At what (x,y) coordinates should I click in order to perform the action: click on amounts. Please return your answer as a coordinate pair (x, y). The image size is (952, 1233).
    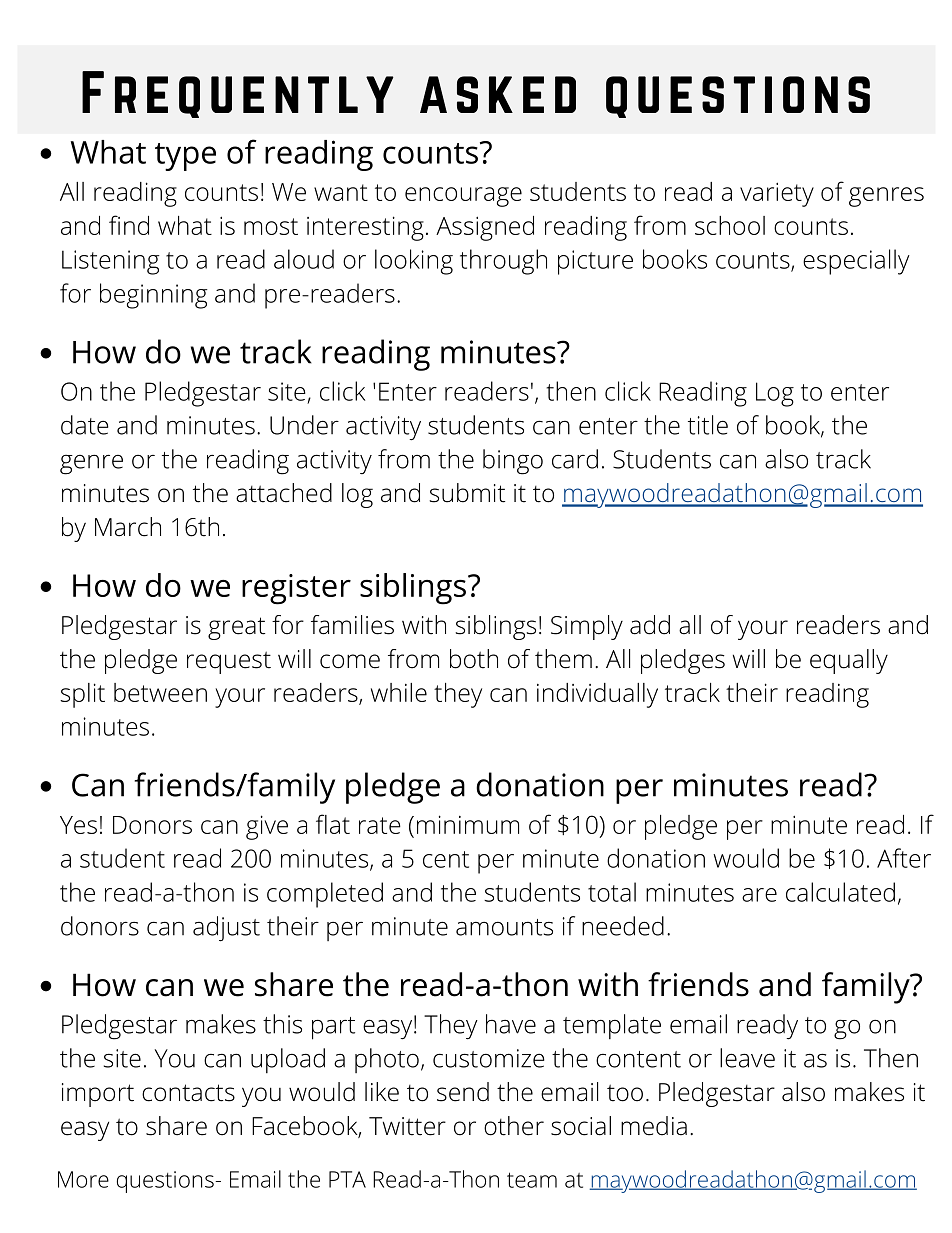
    Looking at the image, I should click on (504, 927).
